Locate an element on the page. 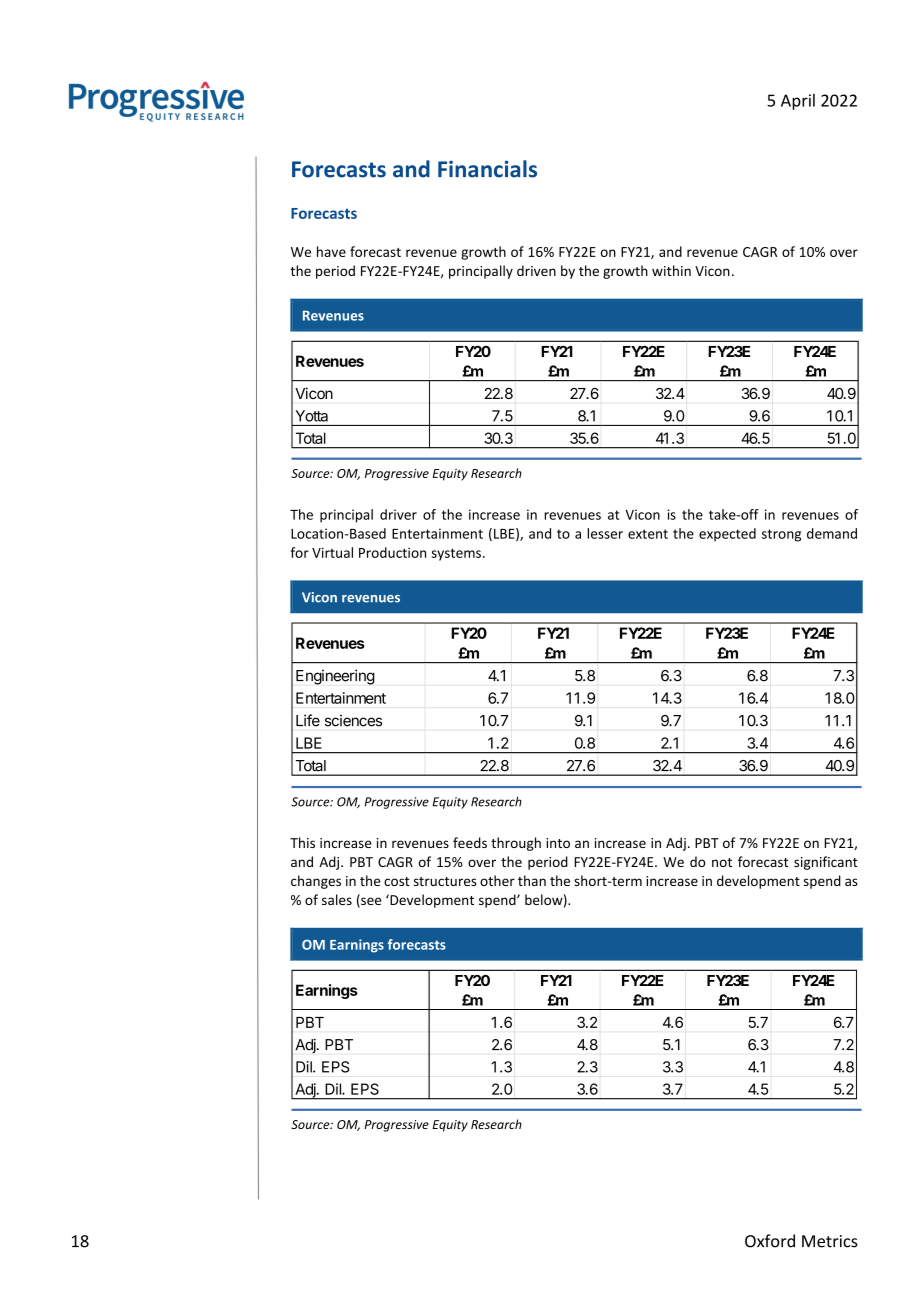  April is located at coordinates (798, 102).
